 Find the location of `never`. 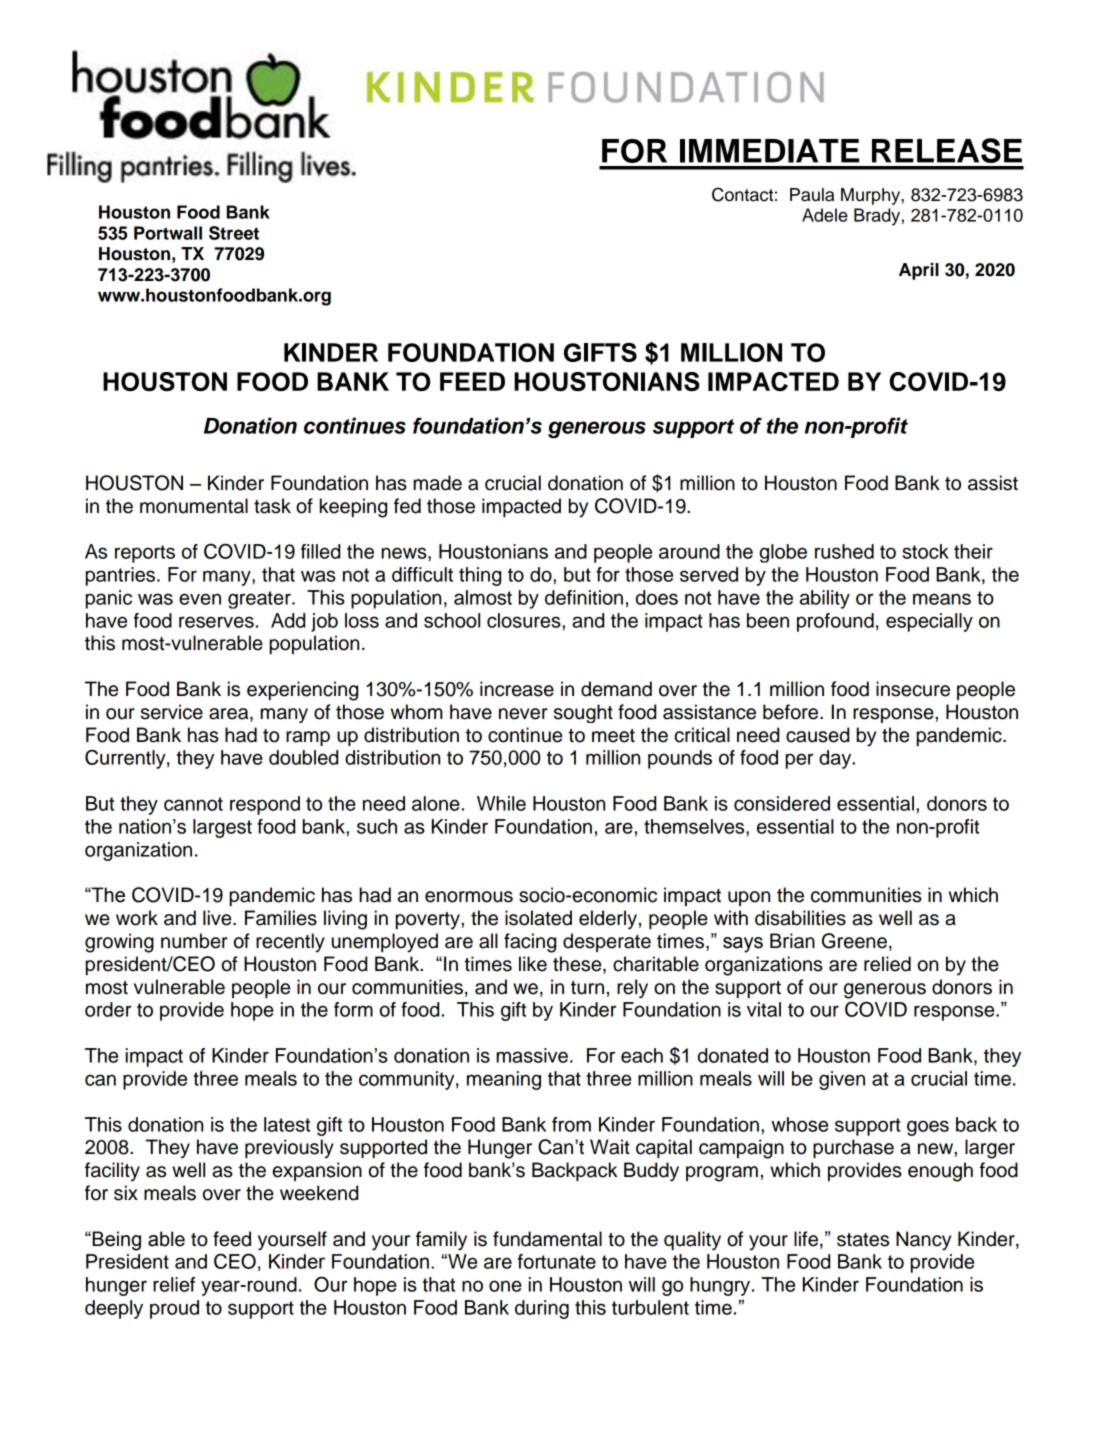

never is located at coordinates (523, 714).
